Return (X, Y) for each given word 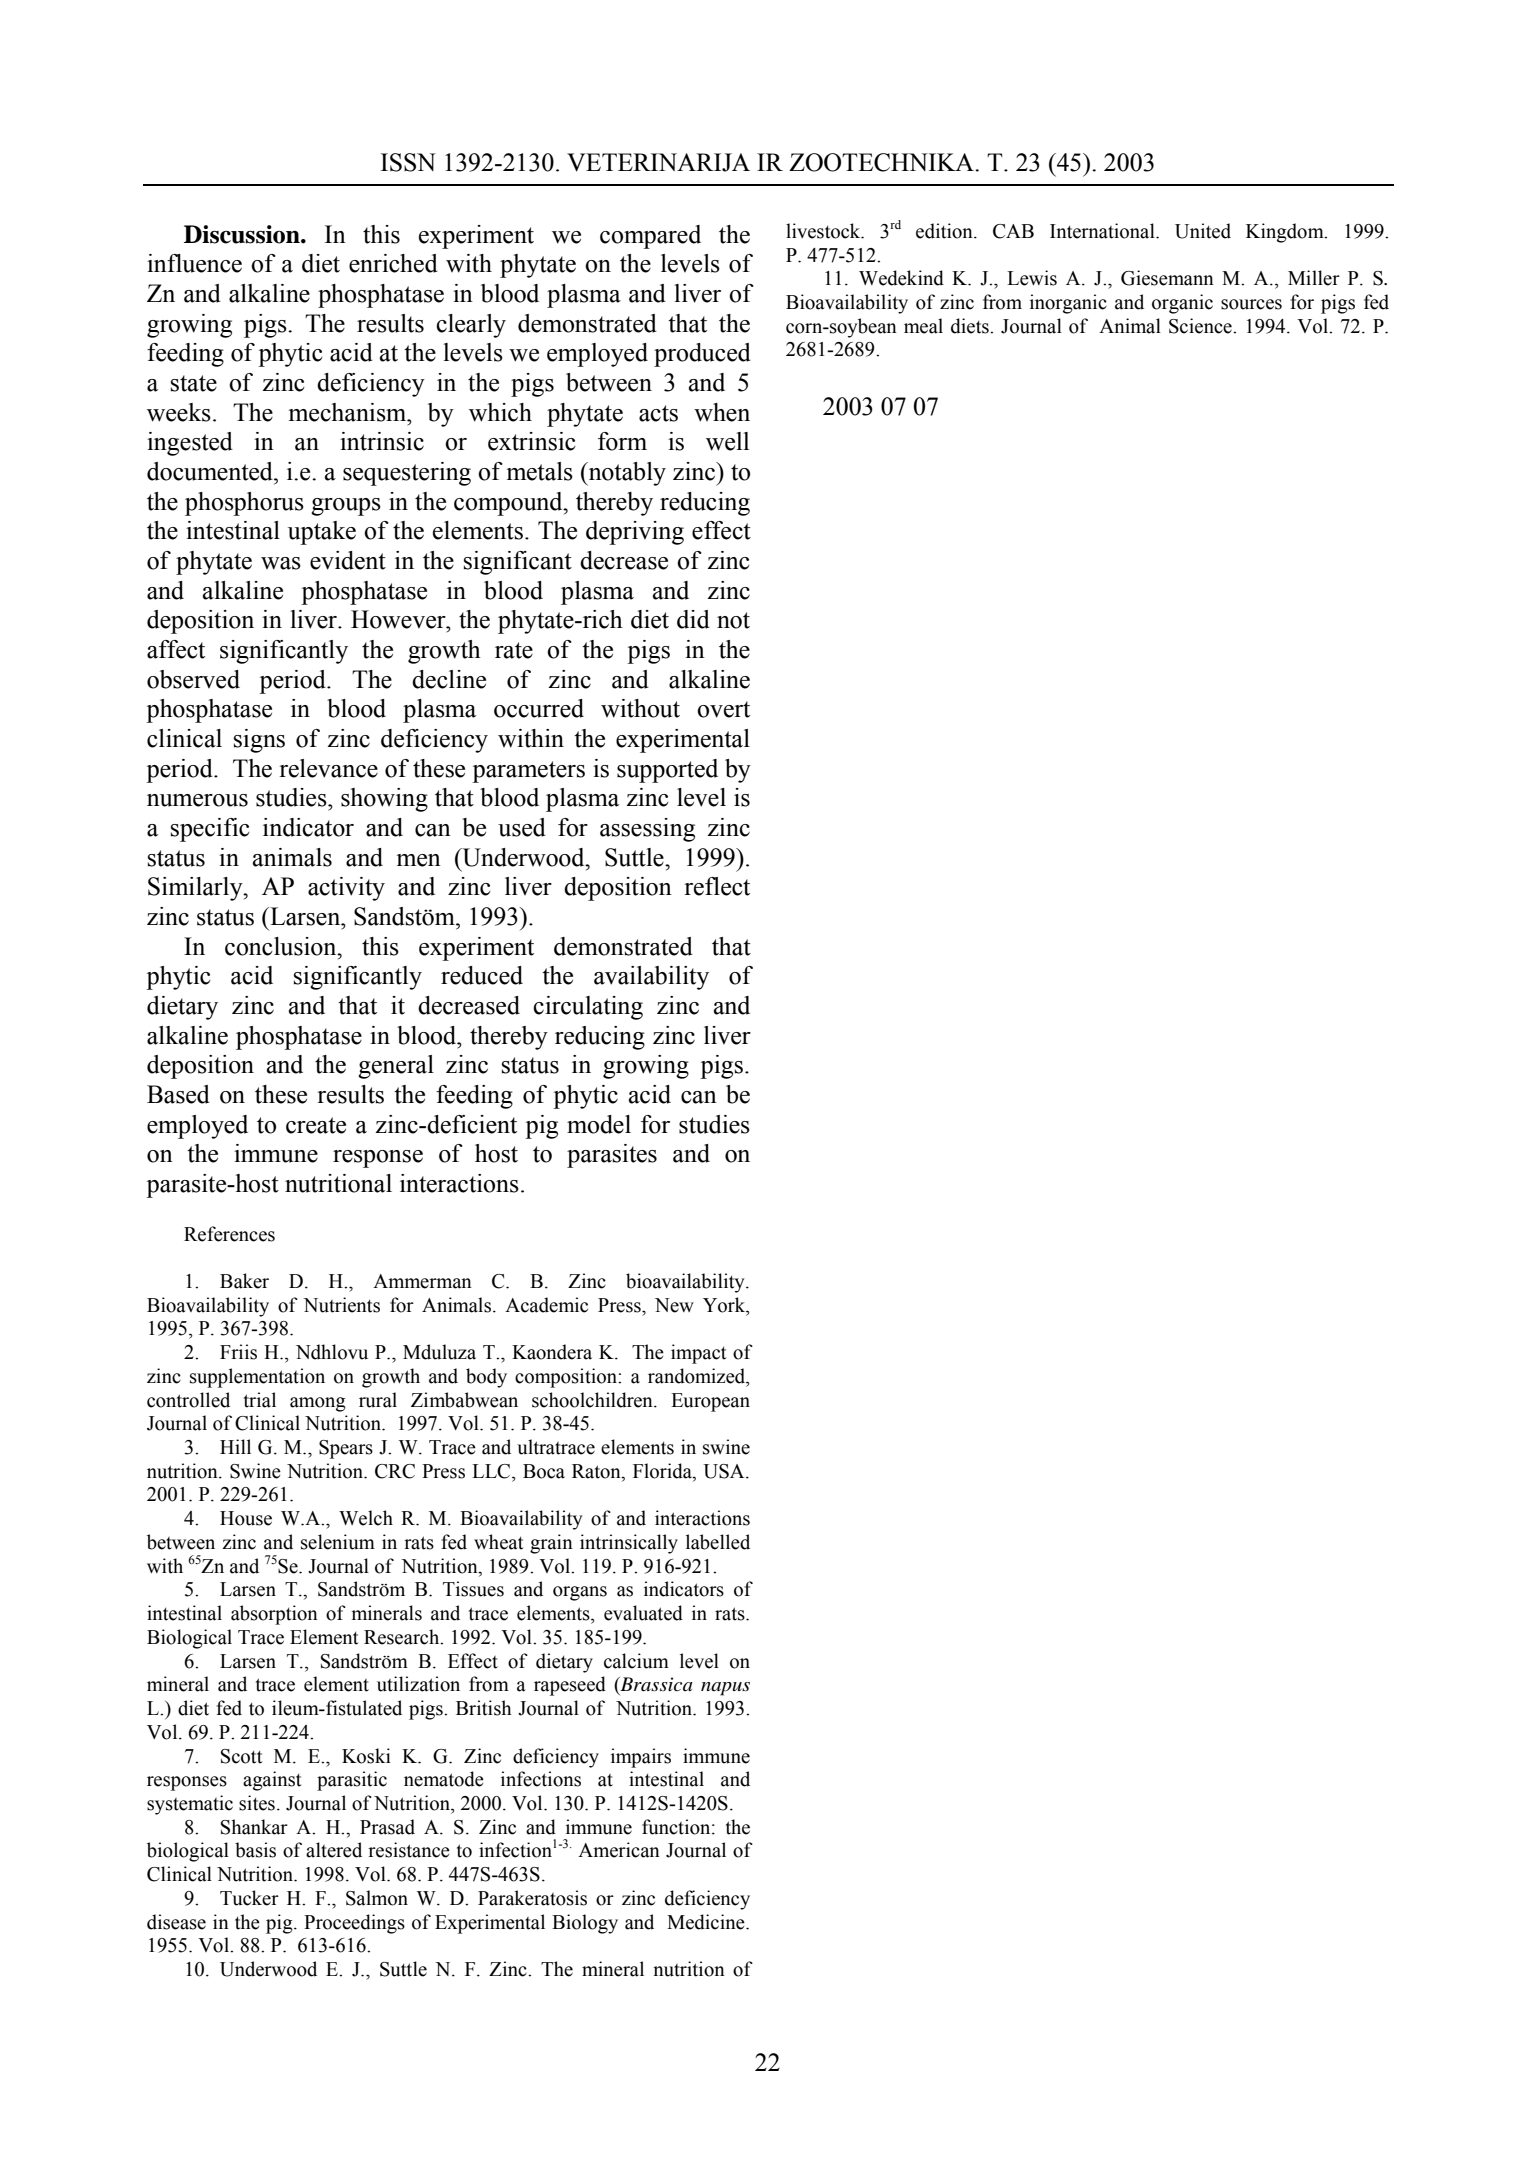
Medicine (707, 1922)
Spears (346, 1449)
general (396, 1067)
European (710, 1402)
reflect (717, 886)
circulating (588, 1008)
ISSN (408, 162)
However (399, 619)
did (693, 619)
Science (1201, 326)
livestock (824, 231)
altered (334, 1850)
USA (725, 1471)
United (1203, 231)
